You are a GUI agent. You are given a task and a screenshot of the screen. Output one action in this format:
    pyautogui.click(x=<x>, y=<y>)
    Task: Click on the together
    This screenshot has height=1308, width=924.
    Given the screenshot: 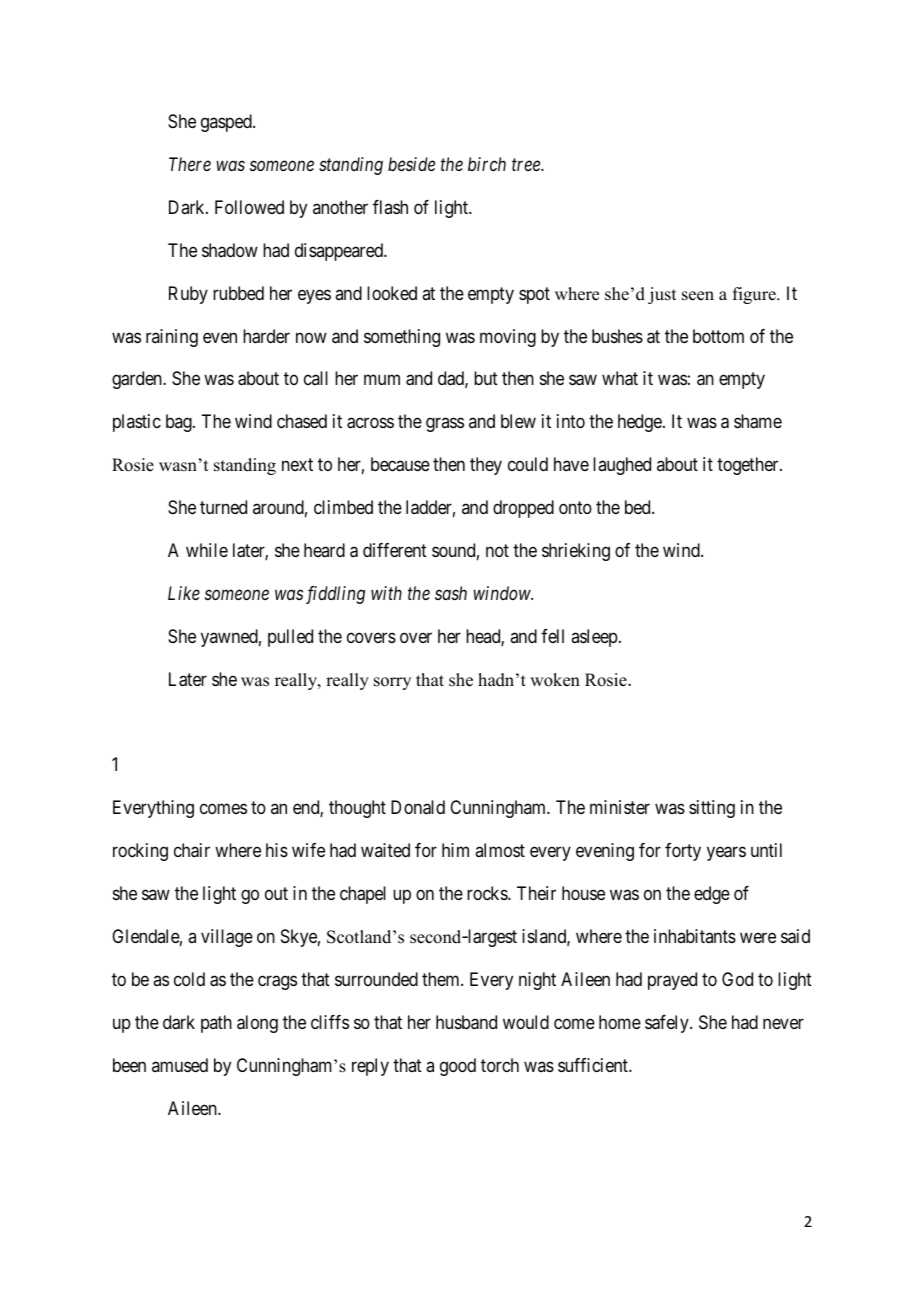 What is the action you would take?
    pyautogui.click(x=749, y=466)
